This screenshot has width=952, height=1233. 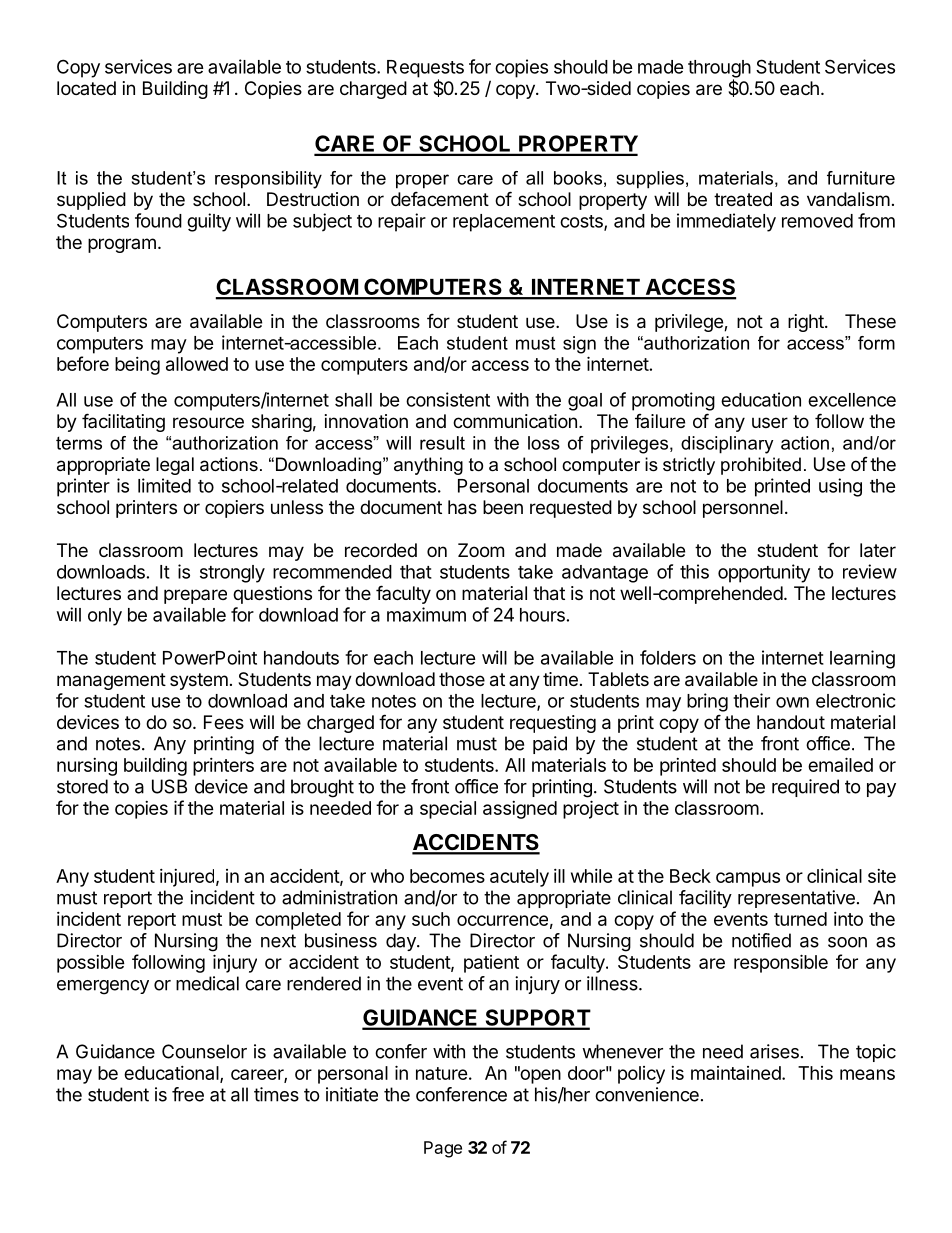 I want to click on consistent, so click(x=448, y=399).
